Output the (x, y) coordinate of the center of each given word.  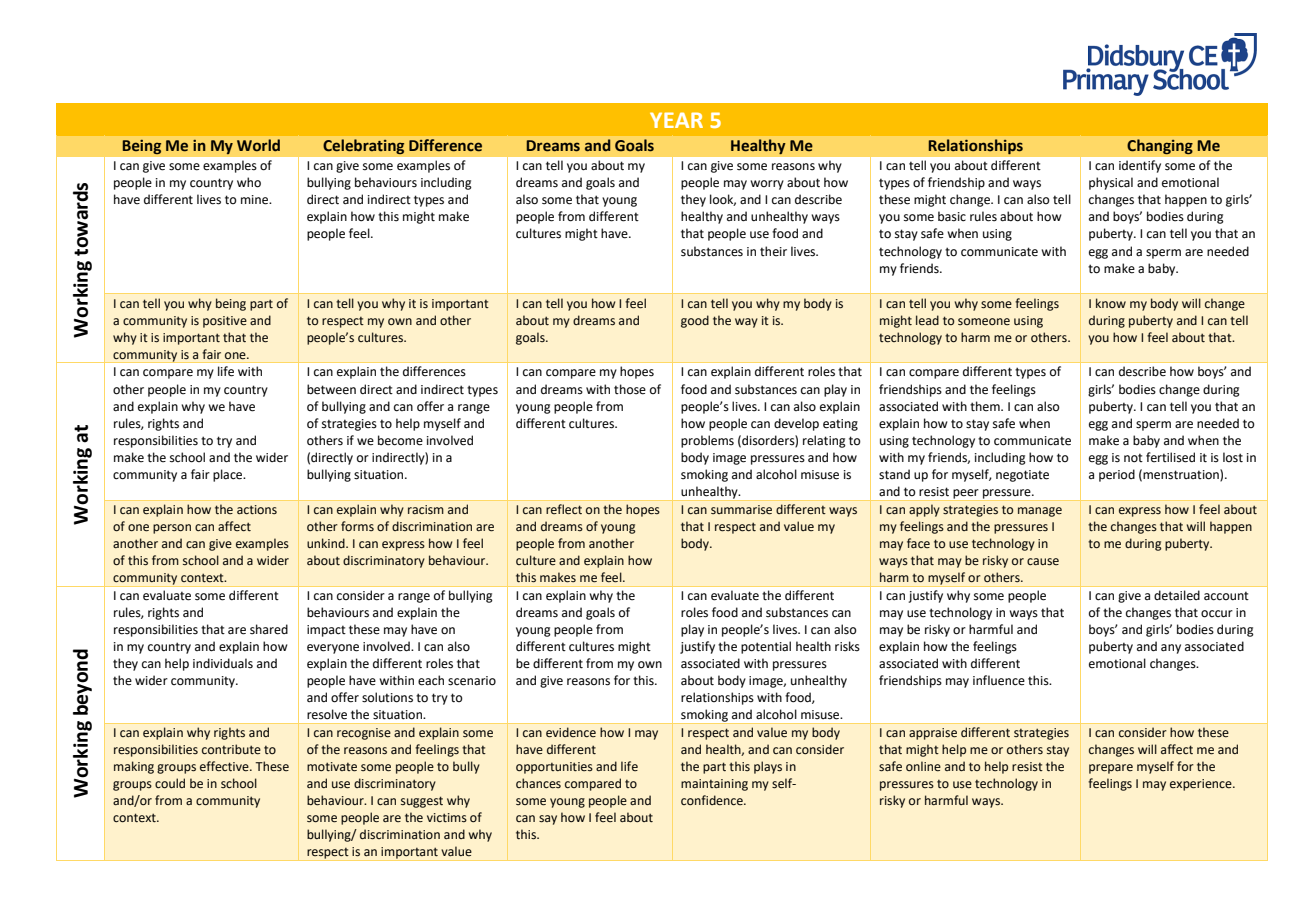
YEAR (676, 120)
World (258, 145)
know (1111, 303)
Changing (1160, 147)
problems (707, 441)
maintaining (714, 785)
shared (269, 629)
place (229, 475)
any (1171, 649)
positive (225, 322)
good (695, 321)
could (170, 783)
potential (766, 647)
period (1117, 475)
